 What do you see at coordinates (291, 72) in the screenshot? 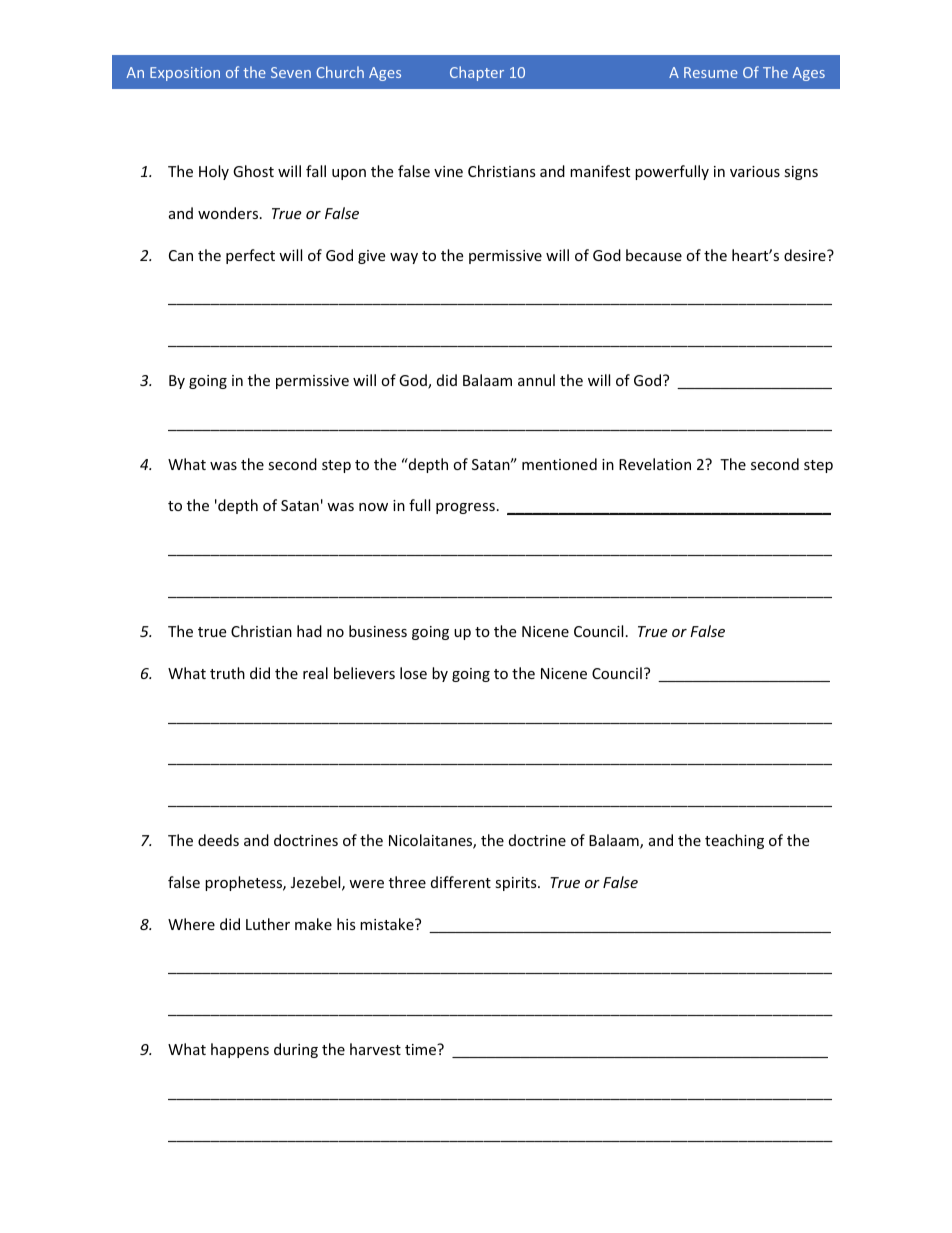
I see `Seven` at bounding box center [291, 72].
